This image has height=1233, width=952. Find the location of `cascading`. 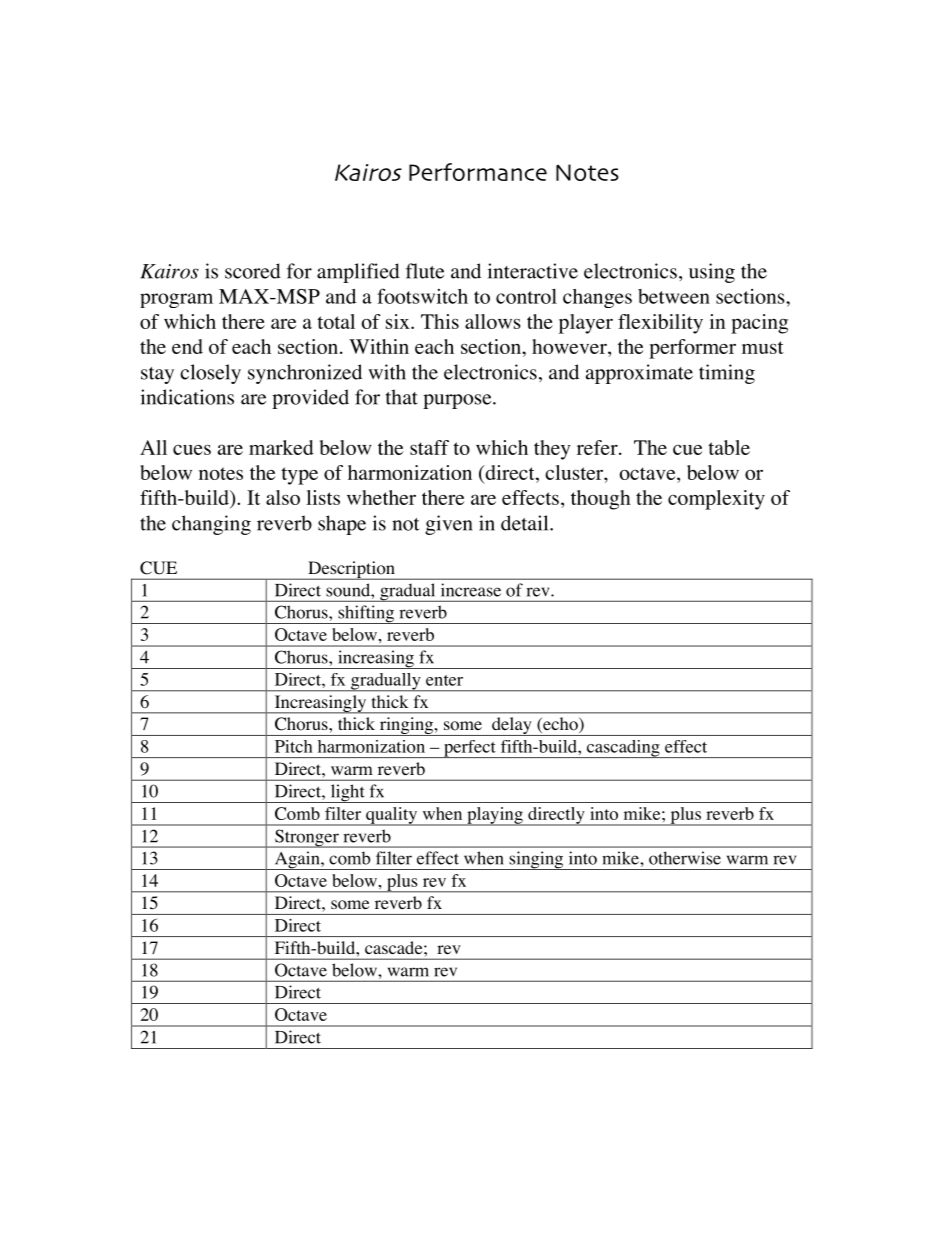

cascading is located at coordinates (623, 749).
